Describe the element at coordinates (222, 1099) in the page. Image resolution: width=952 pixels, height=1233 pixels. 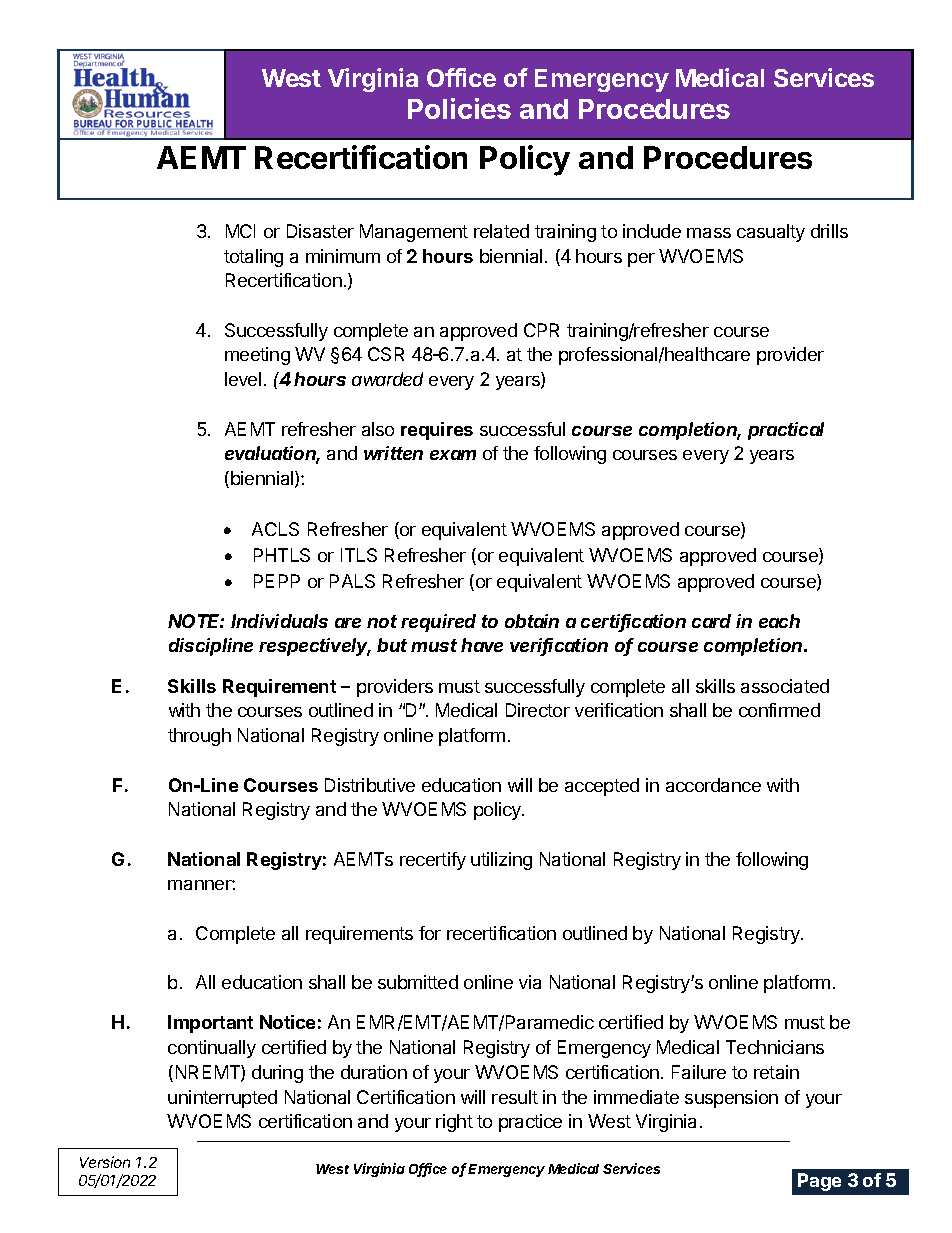
I see `uninterrupted` at that location.
